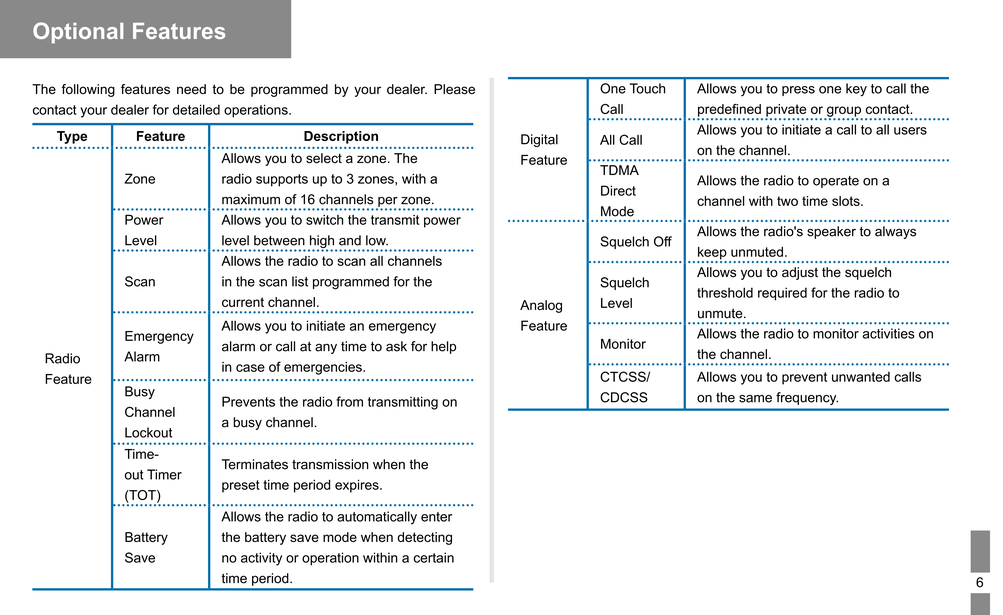 This screenshot has height=615, width=1003. Describe the element at coordinates (782, 294) in the screenshot. I see `required` at that location.
